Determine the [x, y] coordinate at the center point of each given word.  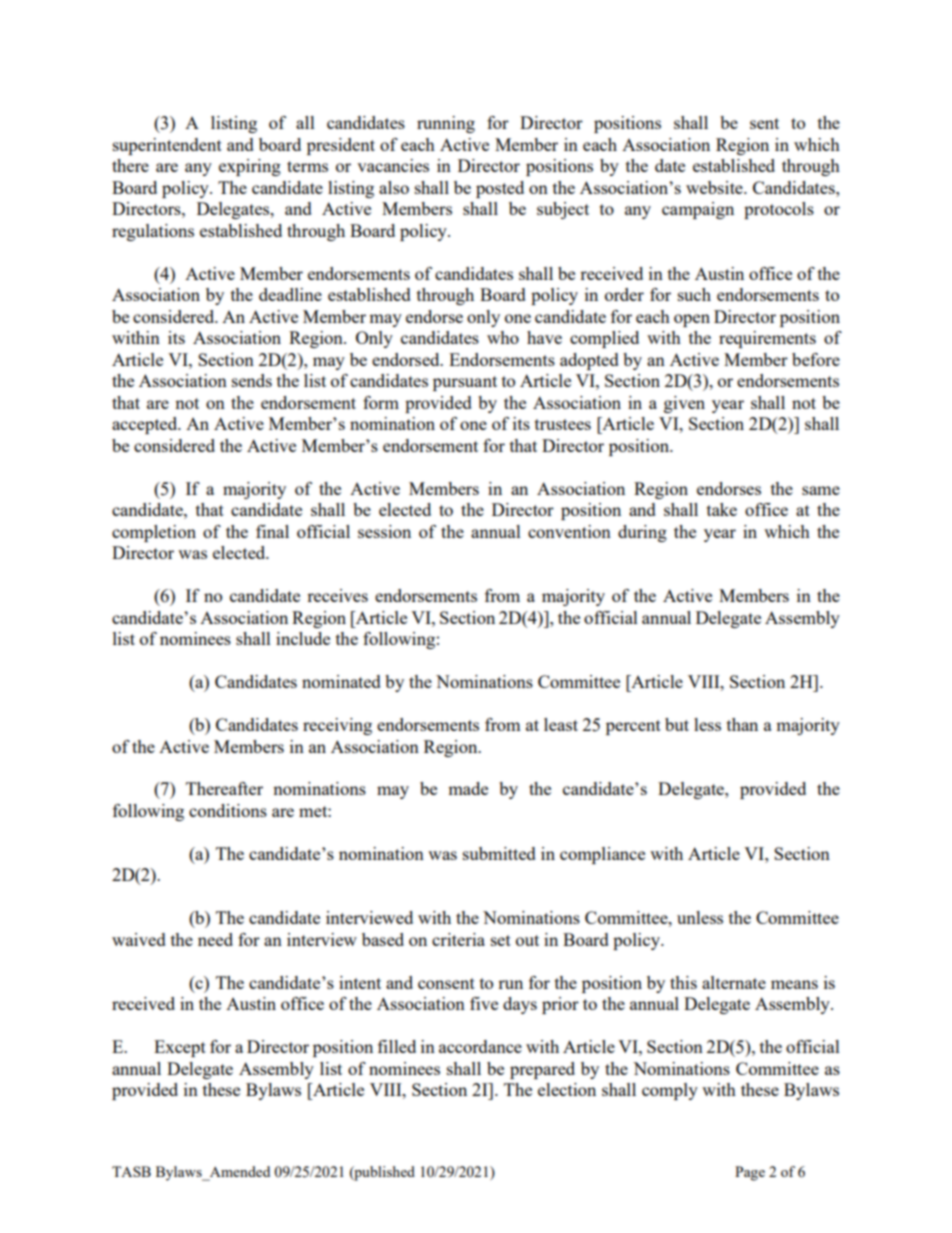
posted [500, 189]
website [715, 187]
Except [180, 1048]
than [742, 724]
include [303, 638]
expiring [250, 167]
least [561, 724]
